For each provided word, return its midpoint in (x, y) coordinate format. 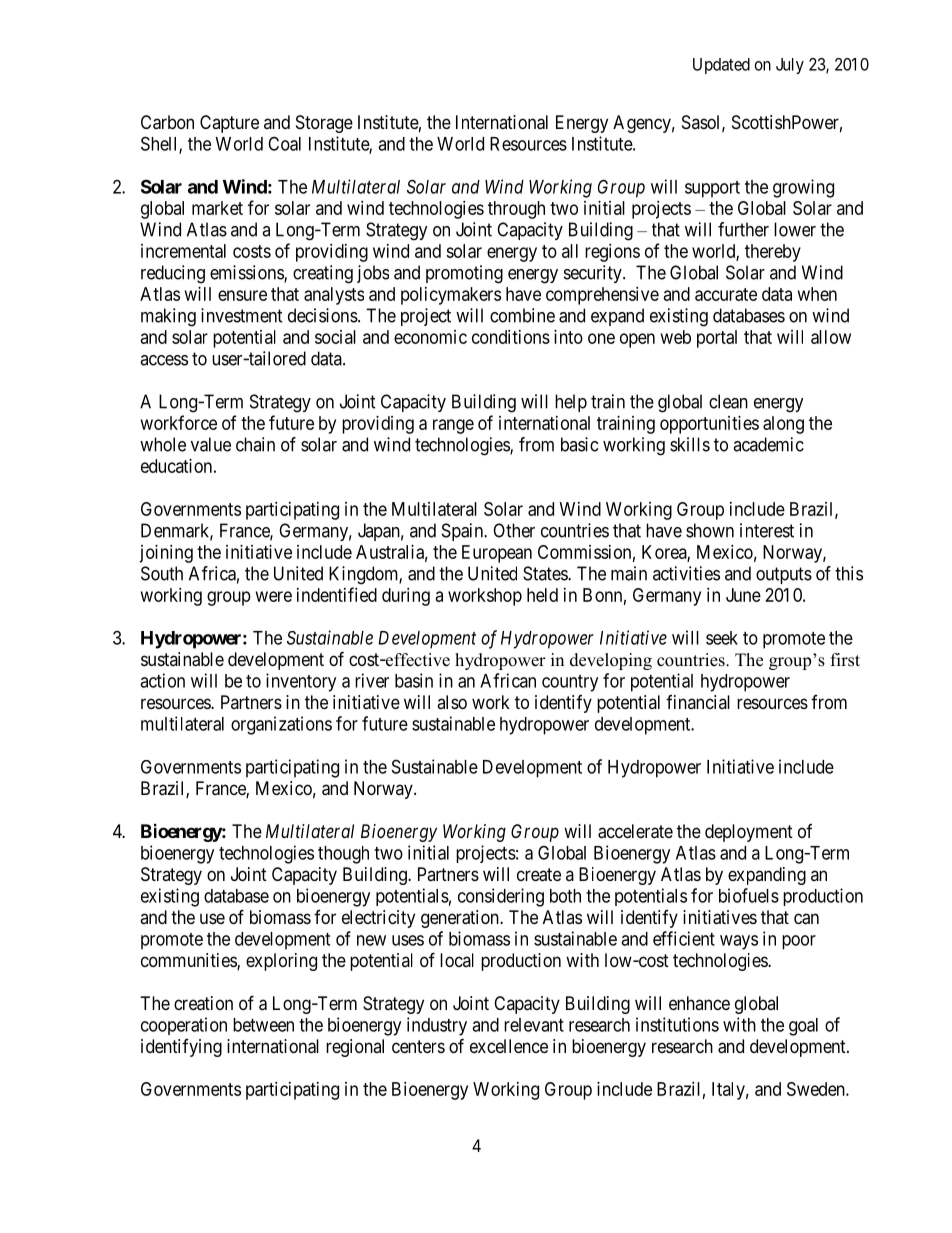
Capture (229, 124)
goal (803, 1027)
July (790, 66)
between (263, 1025)
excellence (509, 1046)
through (516, 210)
